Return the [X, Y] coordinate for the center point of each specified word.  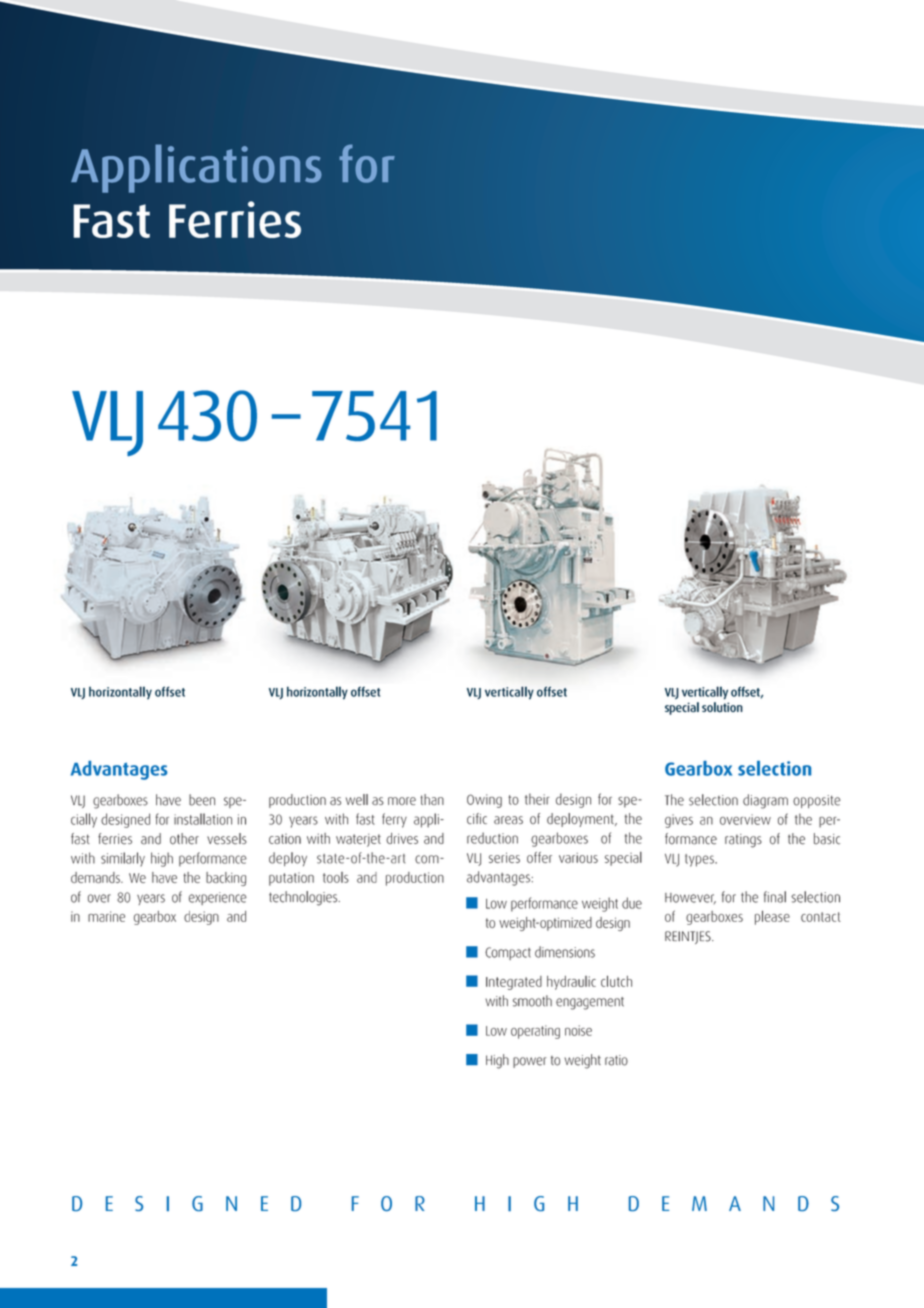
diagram [765, 801]
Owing [484, 801]
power [529, 1062]
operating [535, 1032]
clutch [616, 981]
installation [203, 819]
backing [226, 879]
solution [722, 707]
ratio [616, 1060]
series [504, 857]
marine [106, 916]
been [202, 800]
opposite [817, 801]
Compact [508, 953]
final [775, 897]
